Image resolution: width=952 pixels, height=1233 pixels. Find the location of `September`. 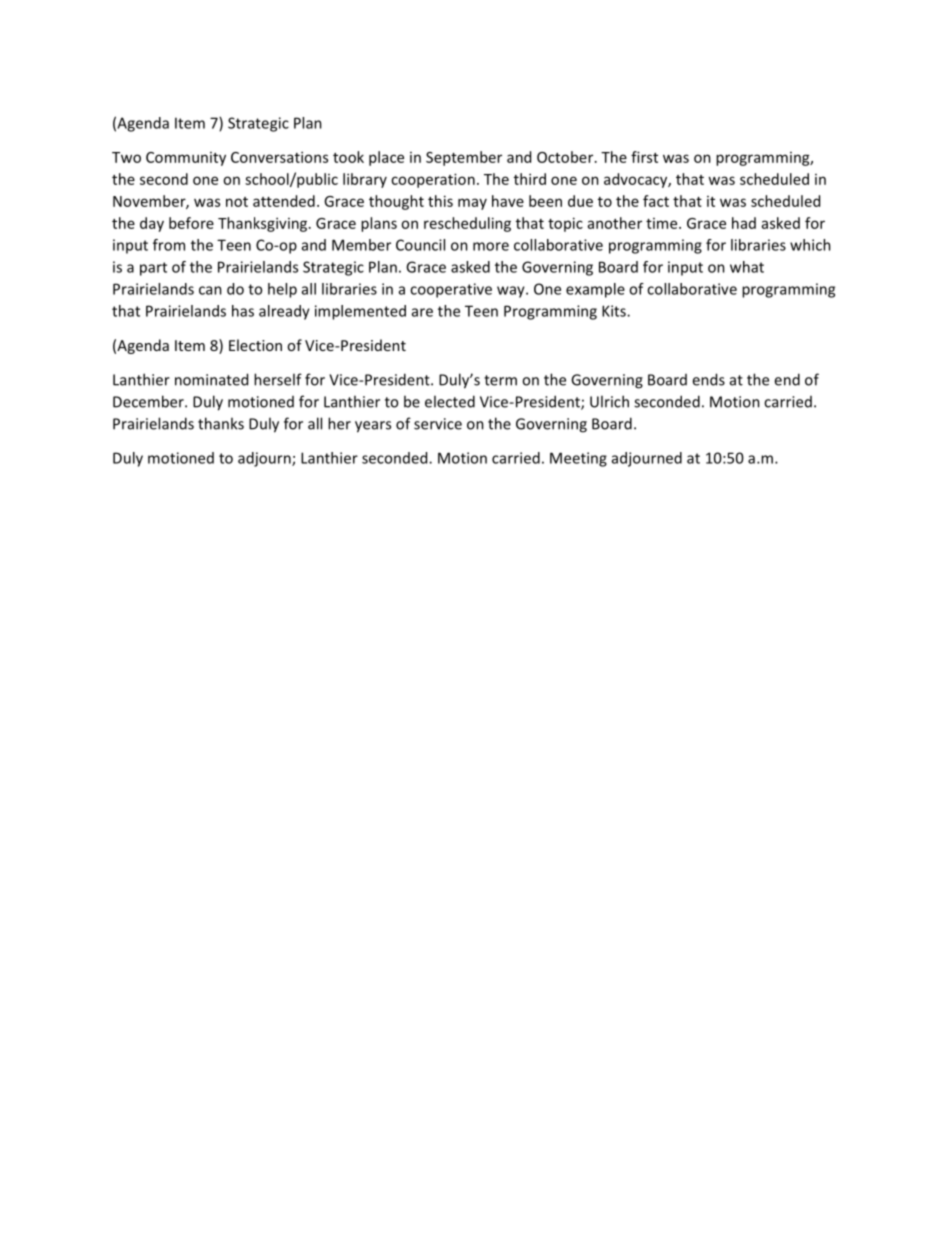

September is located at coordinates (464, 158).
